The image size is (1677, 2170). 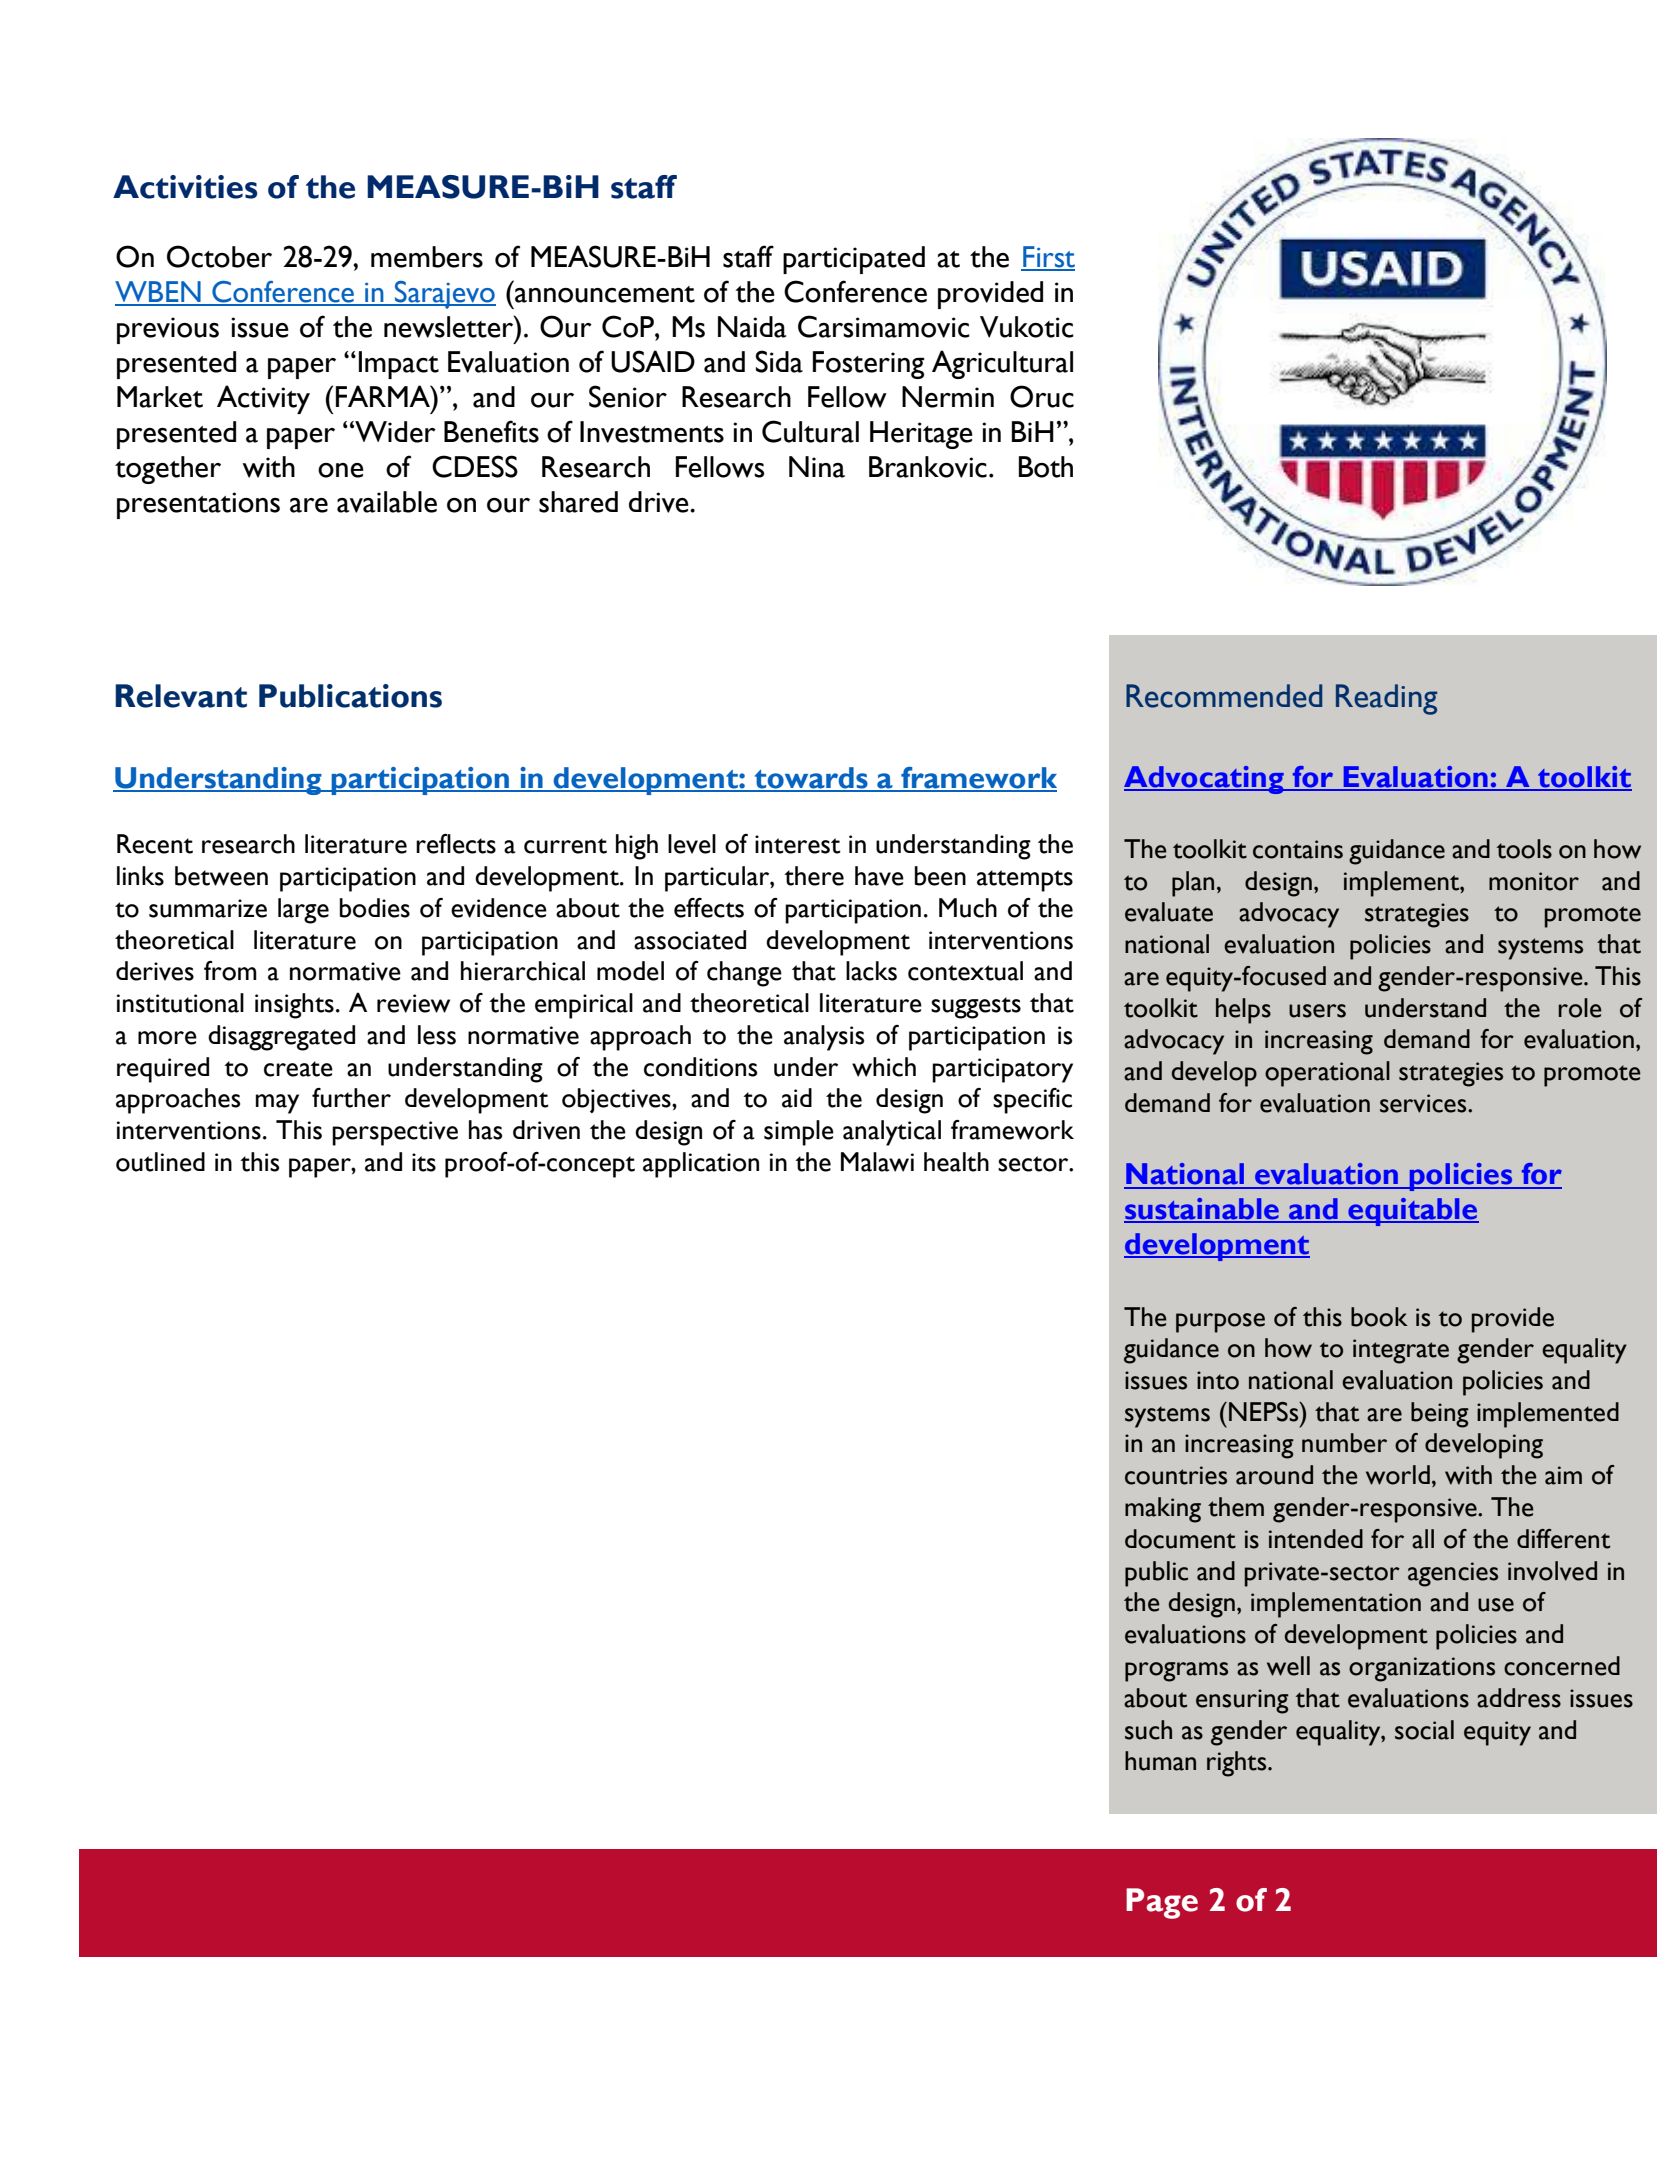 What do you see at coordinates (1048, 258) in the page?
I see `First` at bounding box center [1048, 258].
